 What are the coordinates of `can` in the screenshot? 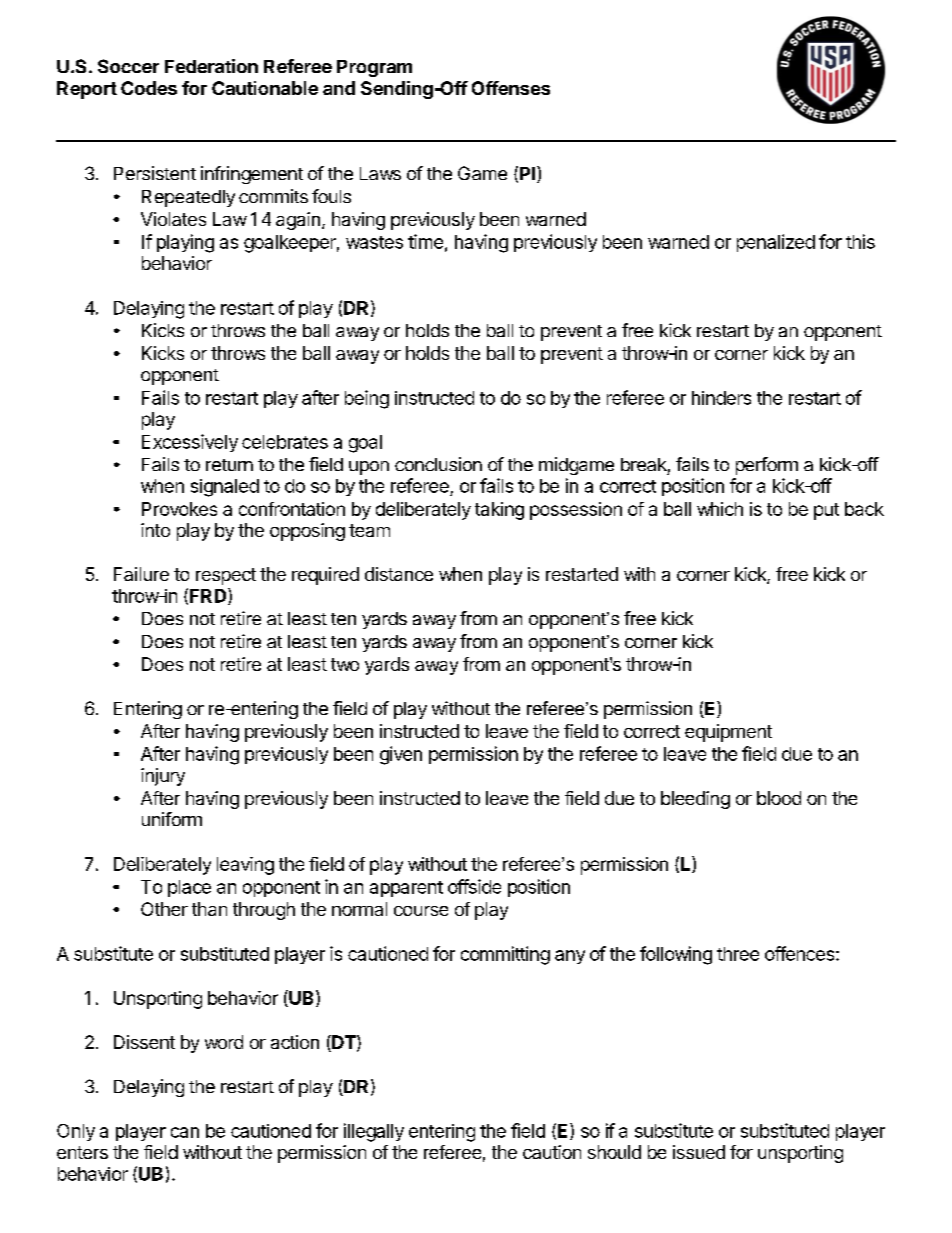 It's located at (185, 1132).
